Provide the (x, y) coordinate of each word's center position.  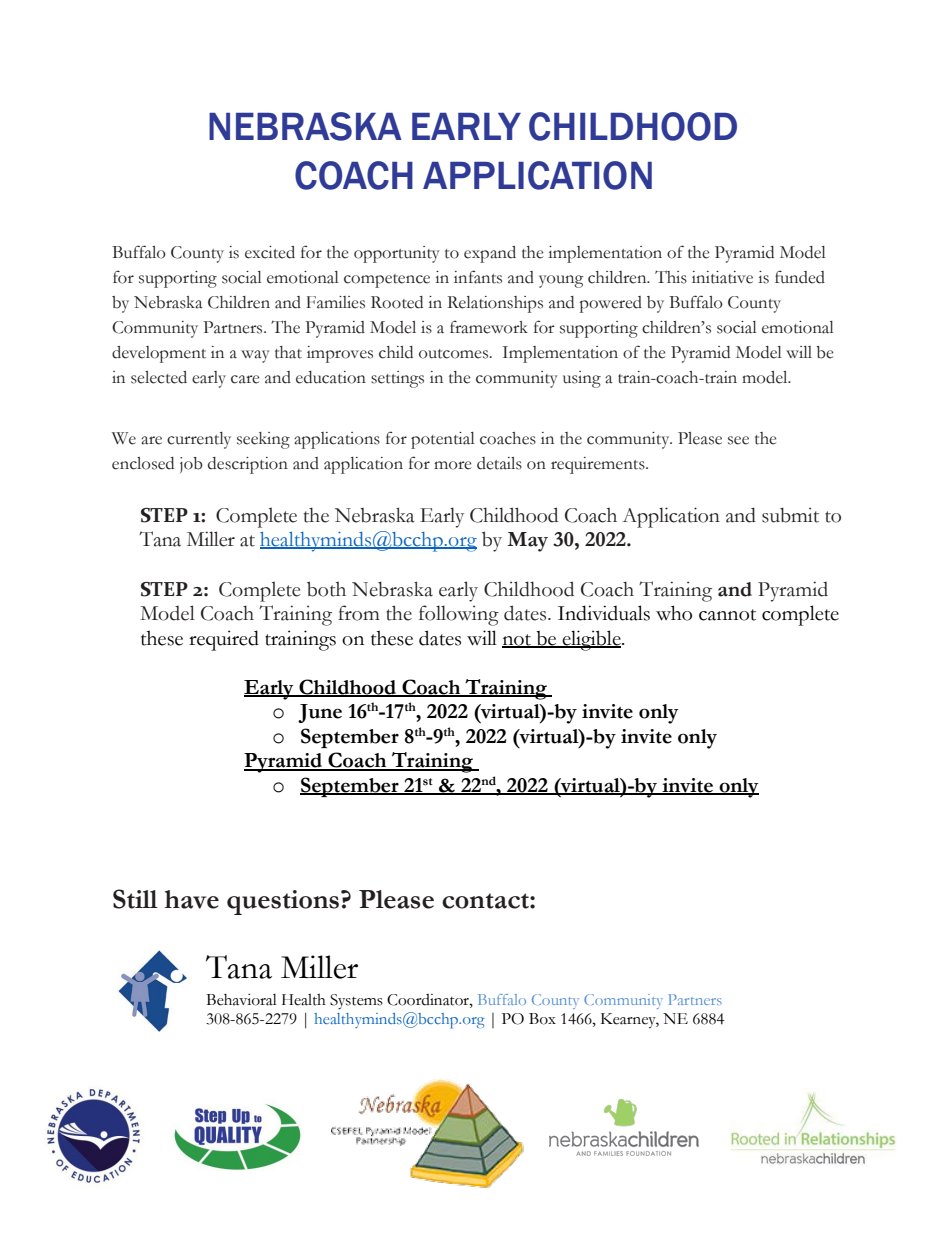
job (191, 465)
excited (270, 252)
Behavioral (241, 1000)
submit (790, 515)
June (320, 713)
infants (478, 277)
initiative (722, 277)
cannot (727, 615)
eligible (592, 640)
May (527, 542)
